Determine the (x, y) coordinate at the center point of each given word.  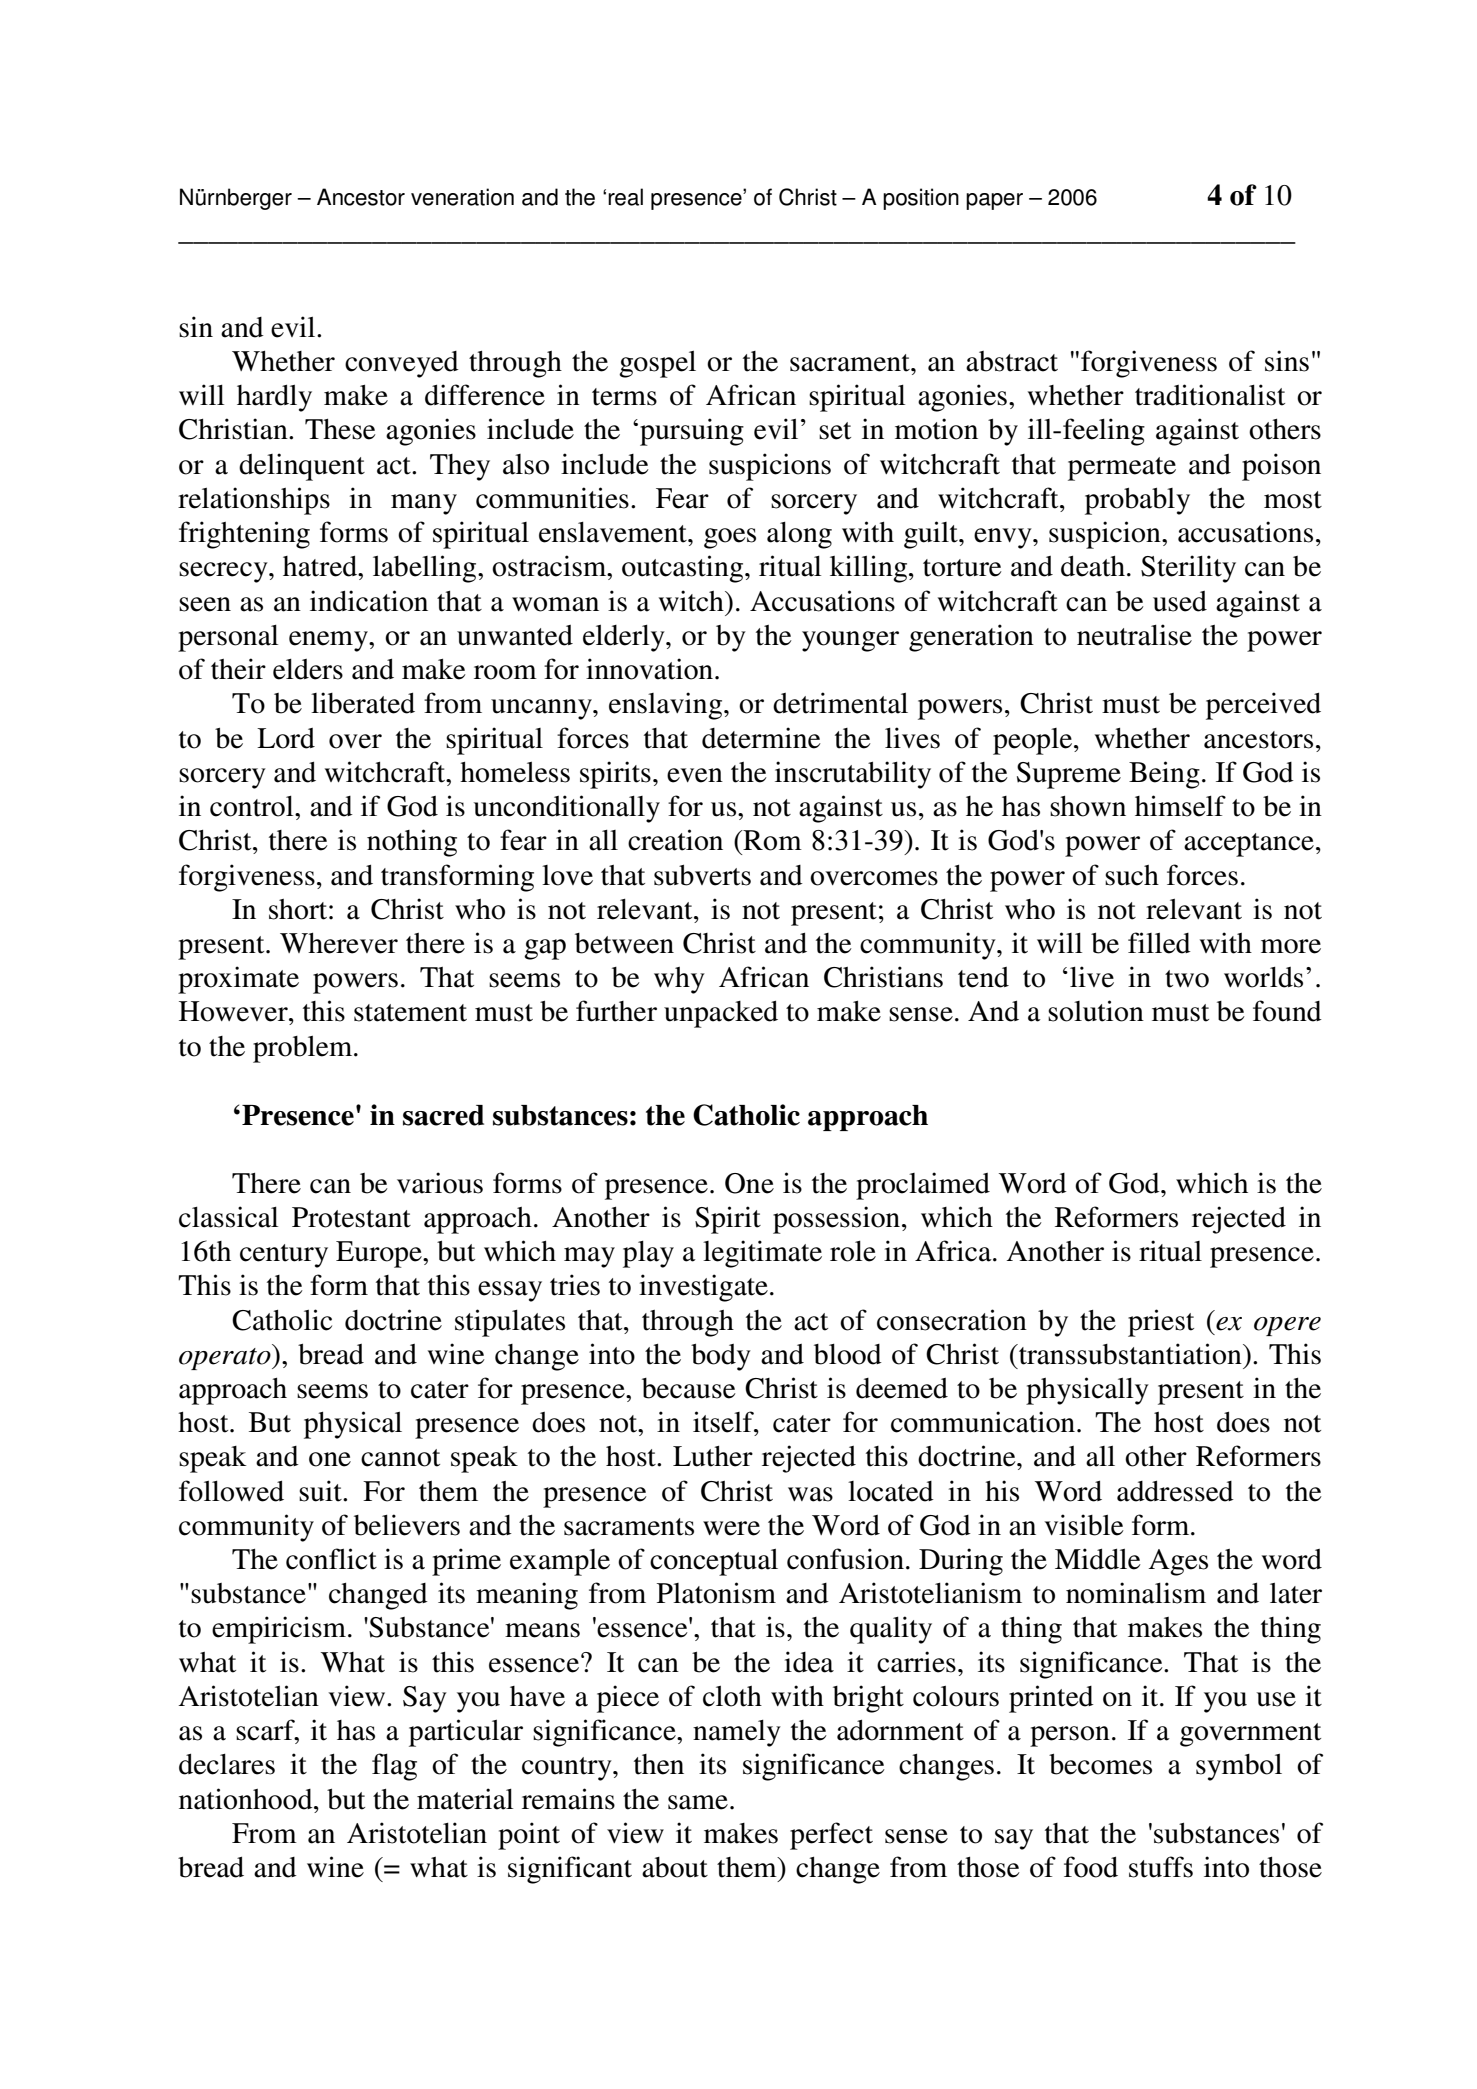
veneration (462, 197)
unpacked (721, 1014)
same (698, 1802)
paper (994, 201)
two (1187, 979)
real (625, 197)
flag (394, 1767)
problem (304, 1049)
